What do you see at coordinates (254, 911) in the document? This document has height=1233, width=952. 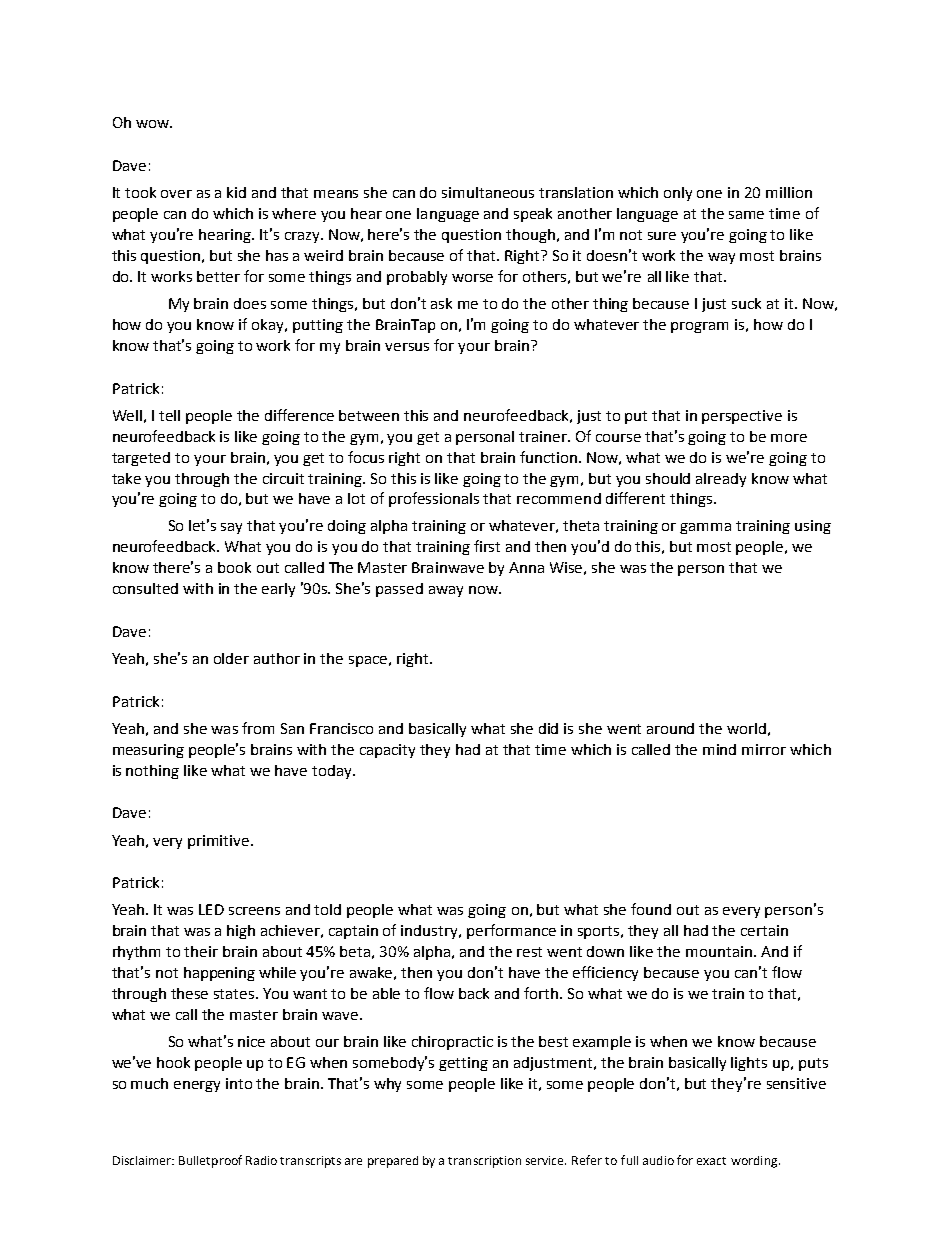 I see `screens` at bounding box center [254, 911].
